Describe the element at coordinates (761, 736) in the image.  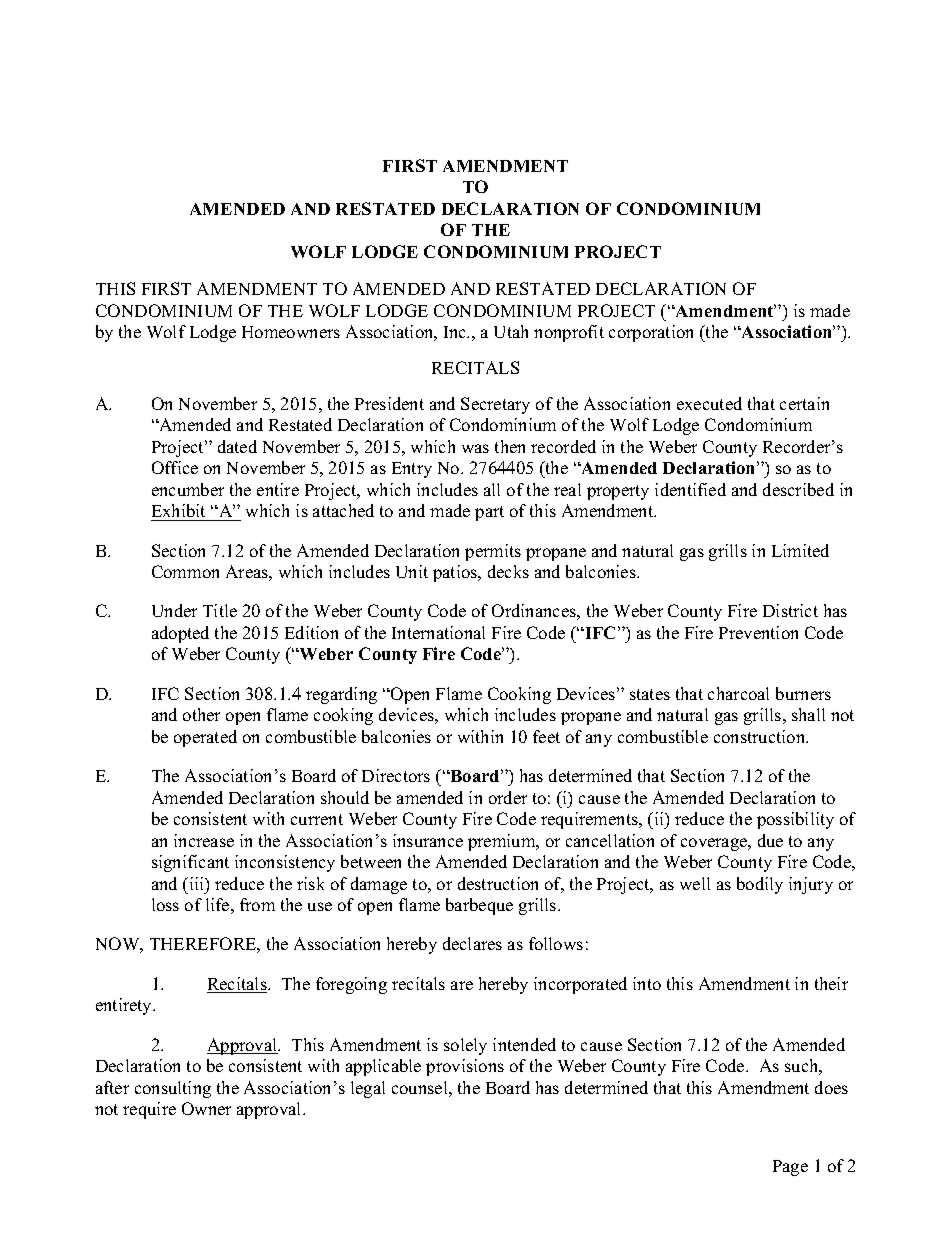
I see `construction` at that location.
